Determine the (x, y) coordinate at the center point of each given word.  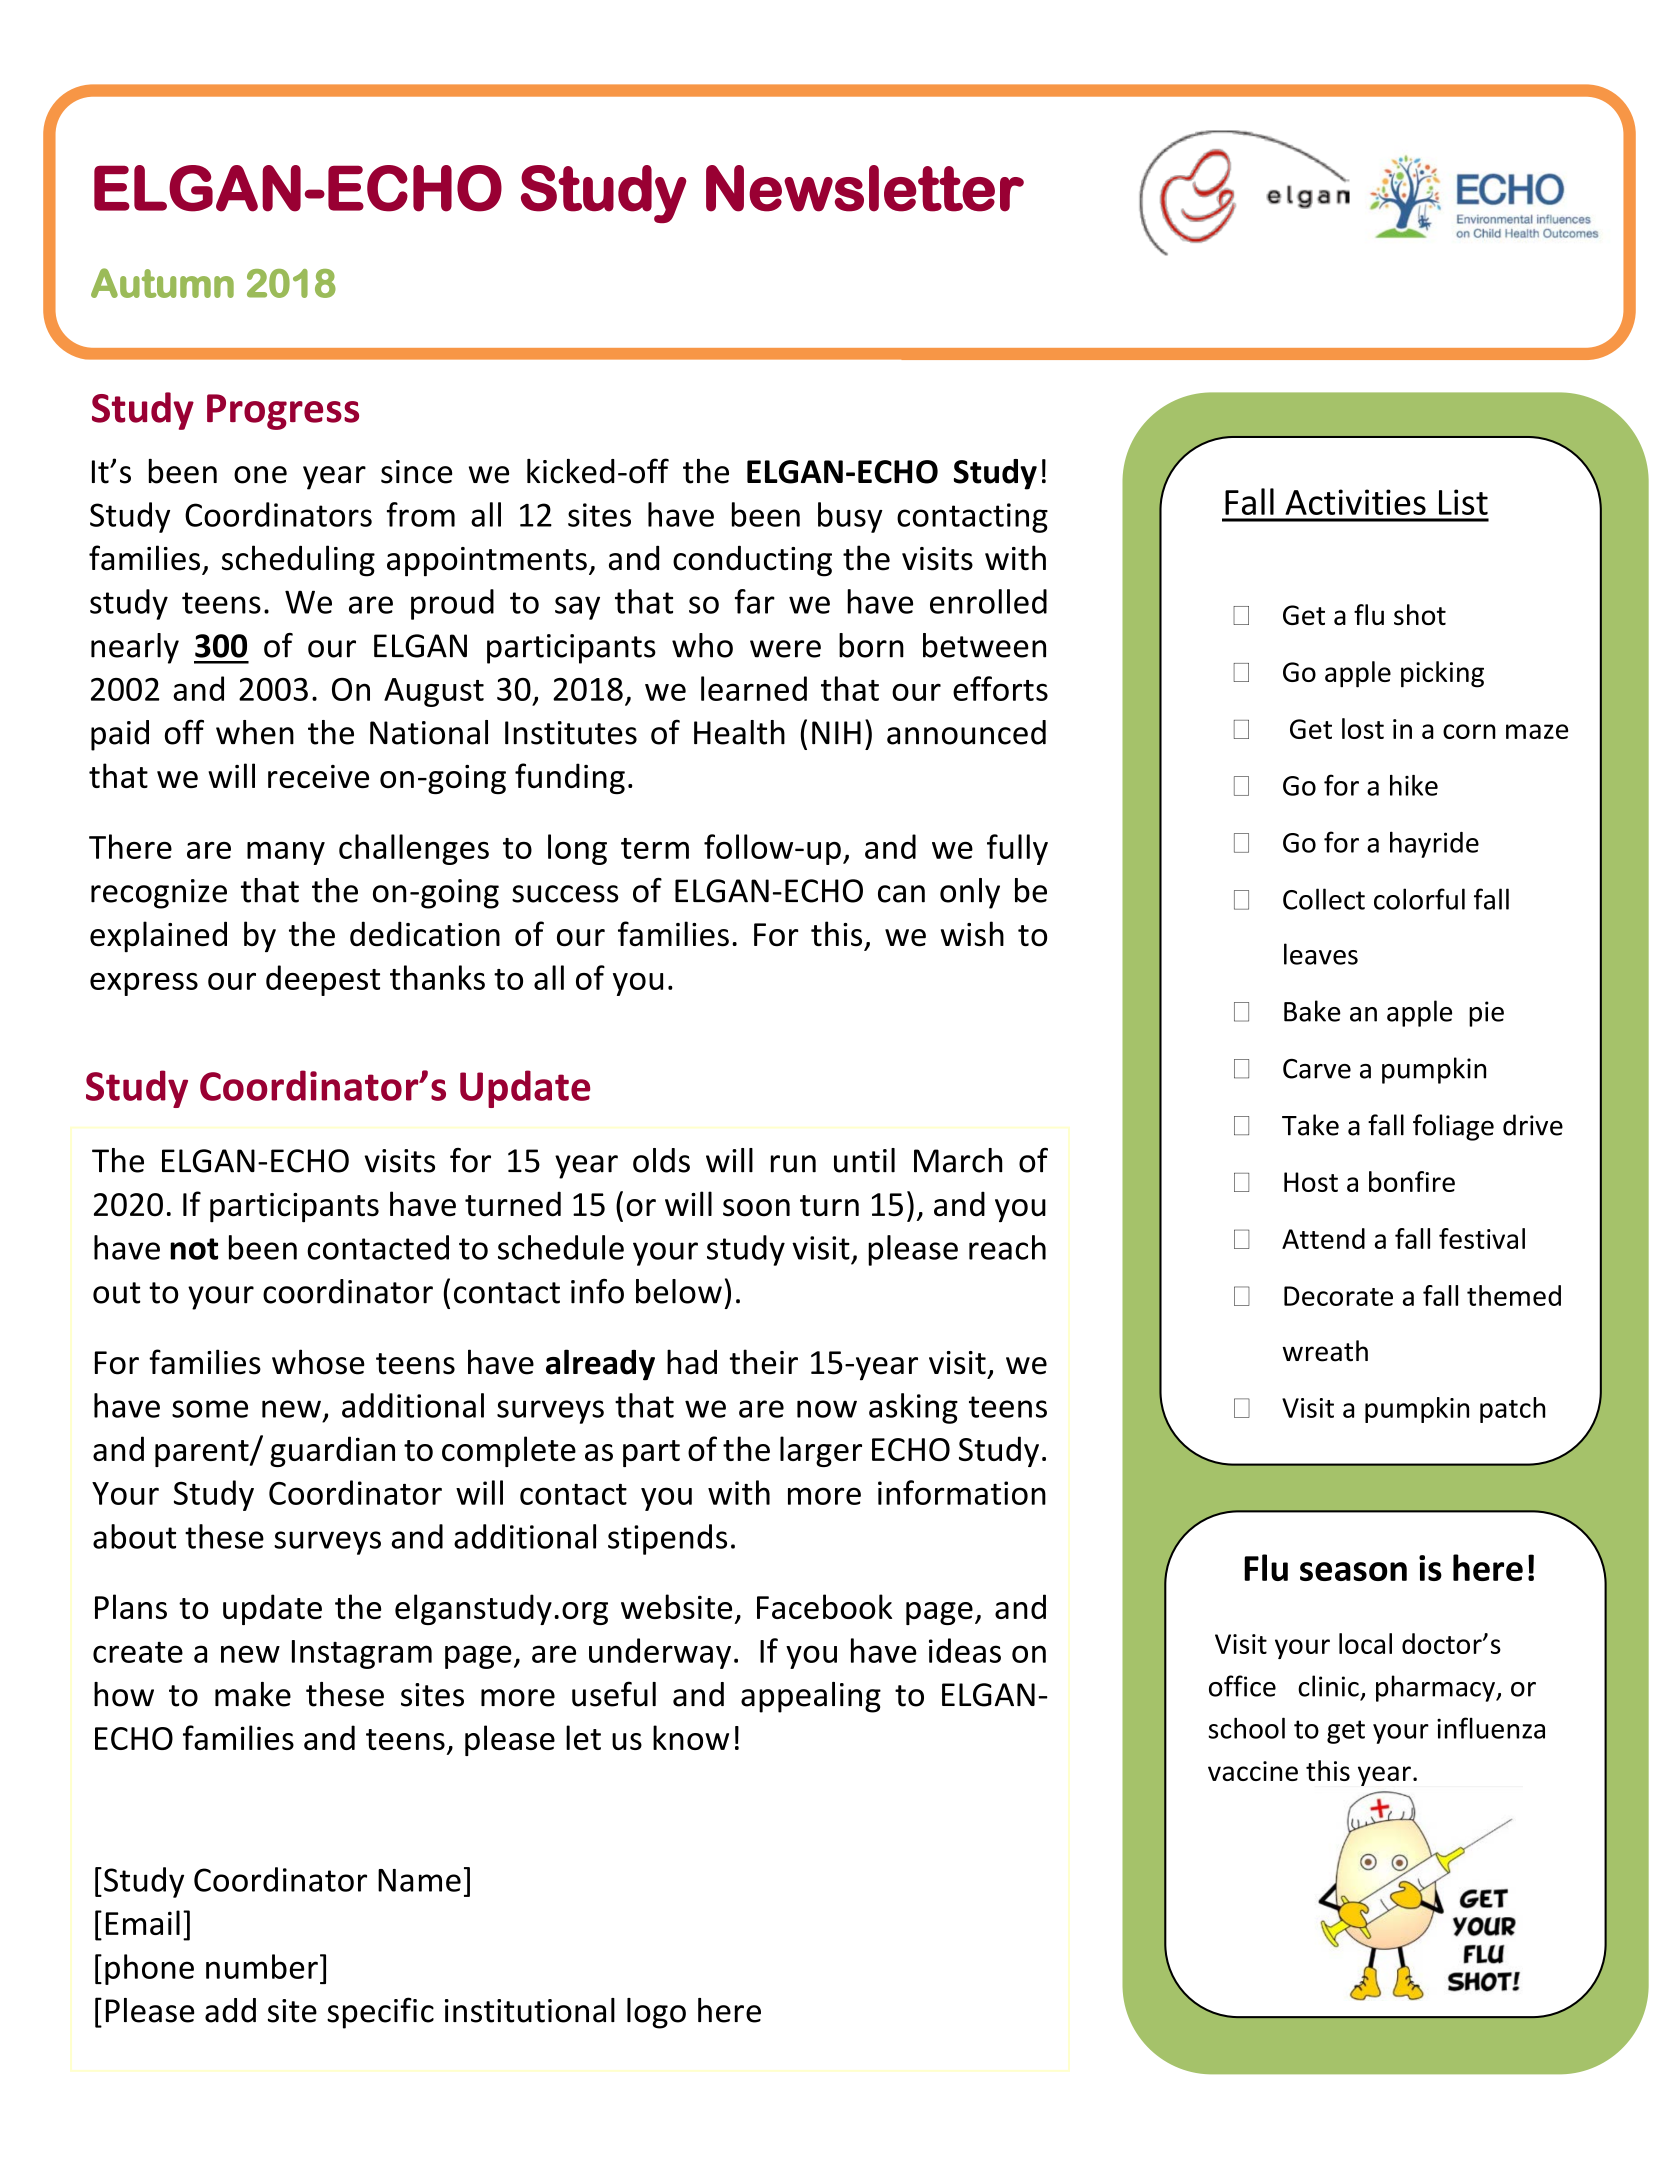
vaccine (1253, 1771)
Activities (1355, 502)
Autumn (162, 283)
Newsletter (865, 188)
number (262, 1966)
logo (656, 2013)
